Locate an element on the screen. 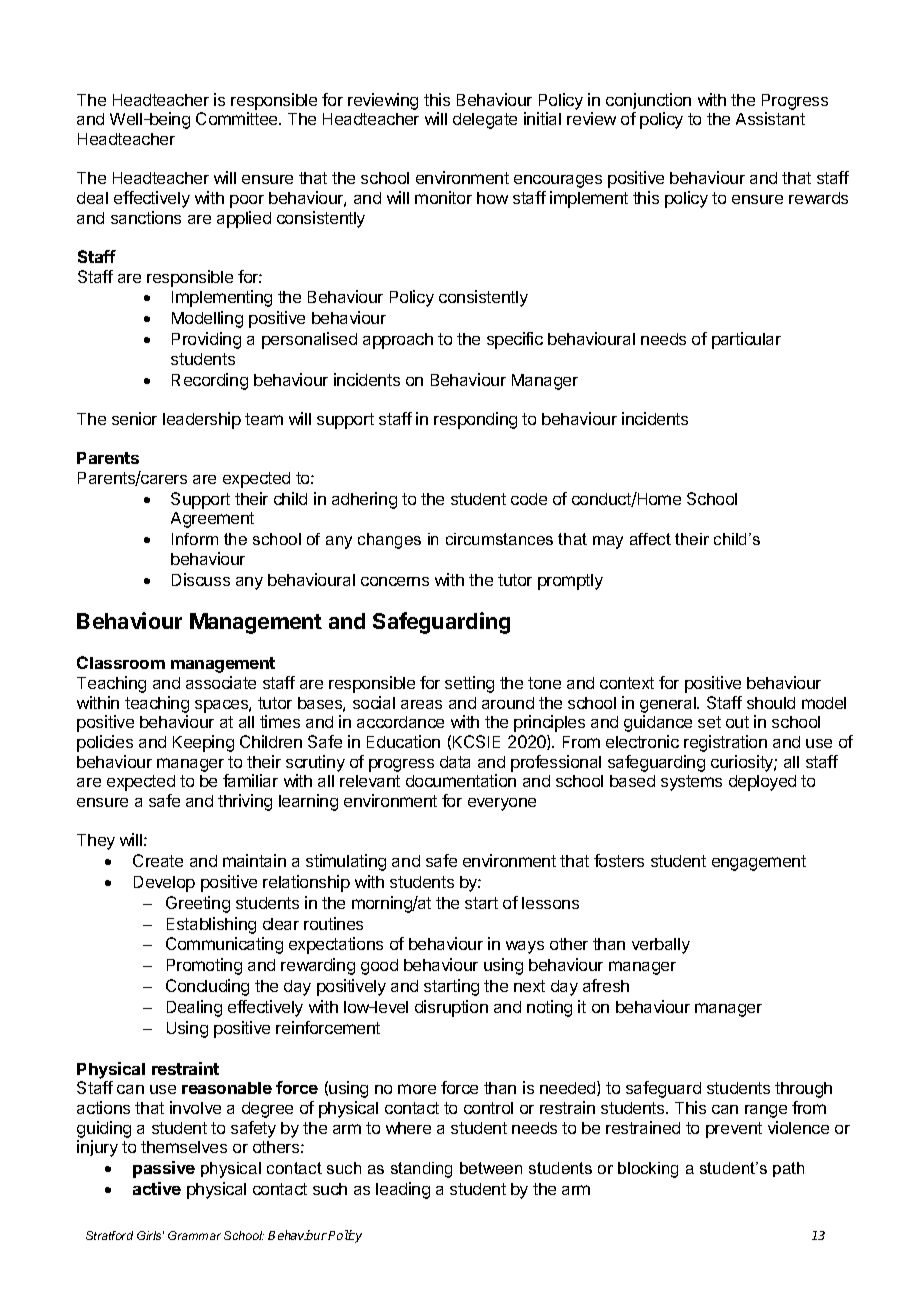 The height and width of the screenshot is (1308, 924). Create is located at coordinates (158, 860).
